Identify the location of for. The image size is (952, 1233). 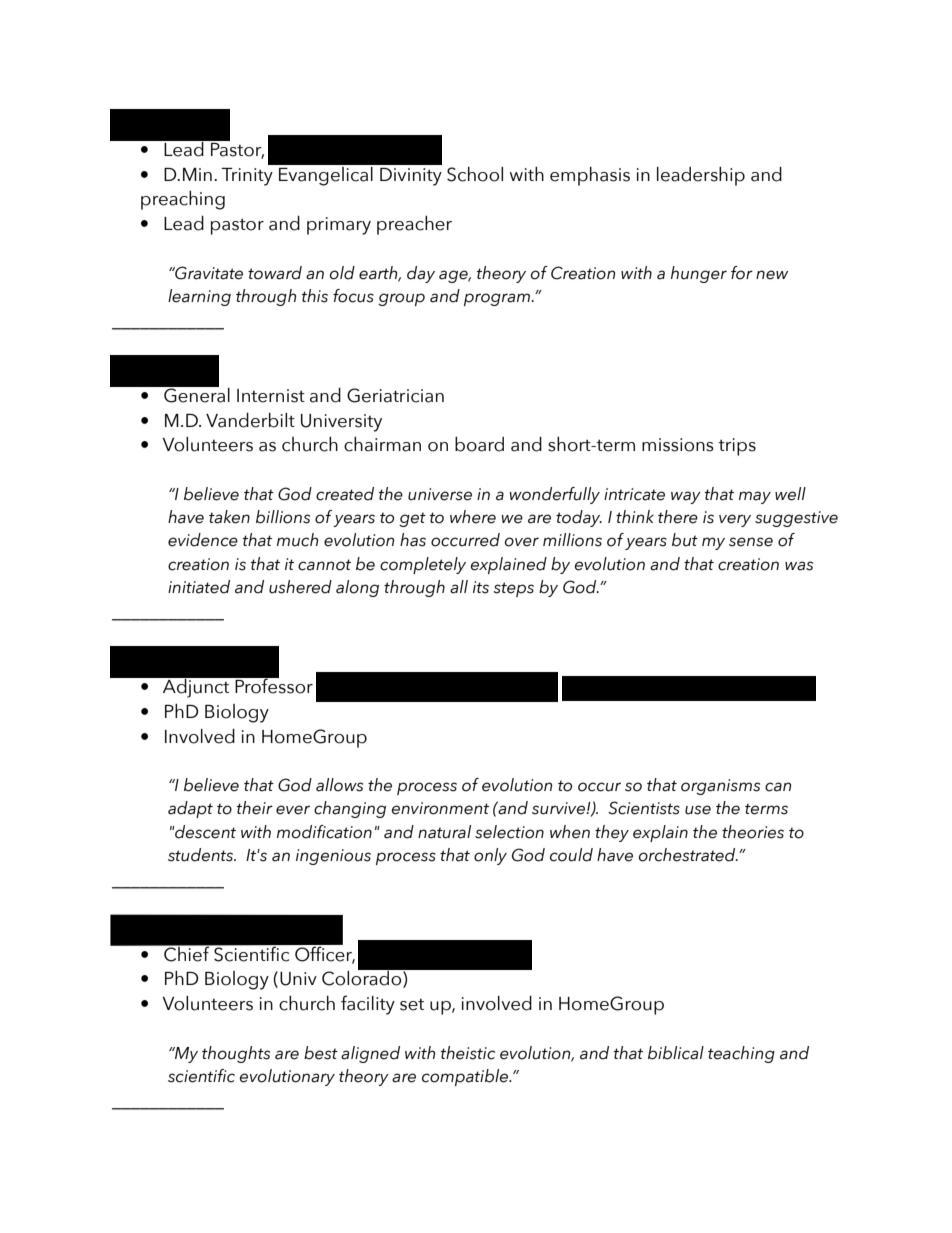
(742, 273).
